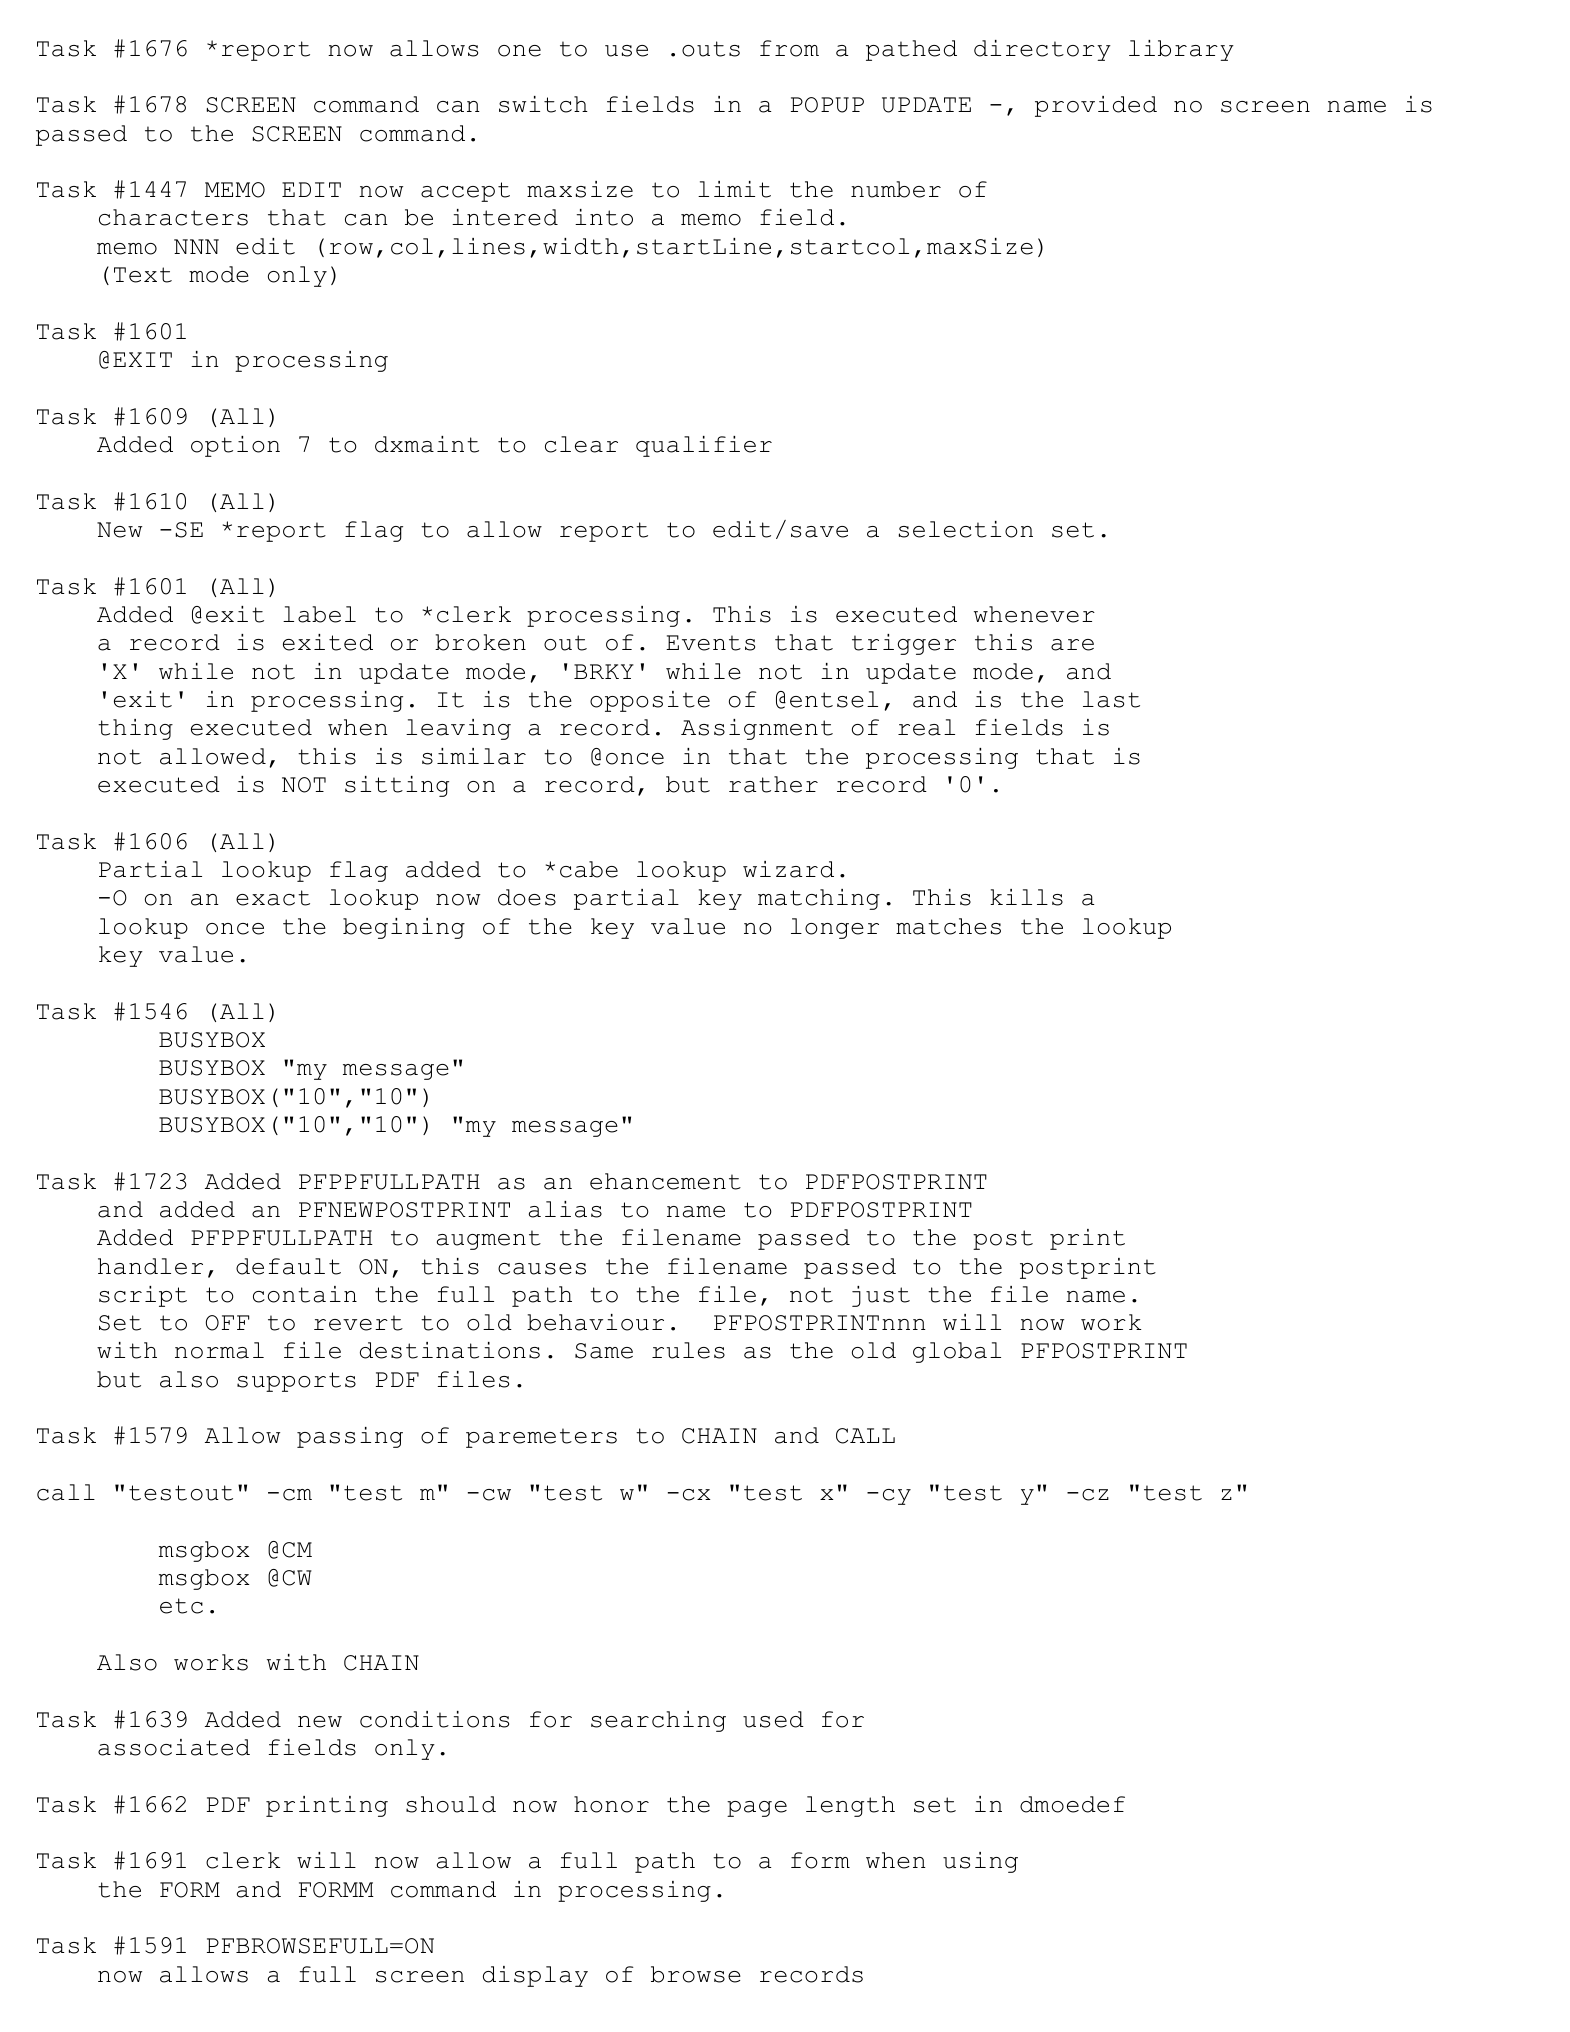 Image resolution: width=1570 pixels, height=2032 pixels. I want to click on kills, so click(1026, 897).
